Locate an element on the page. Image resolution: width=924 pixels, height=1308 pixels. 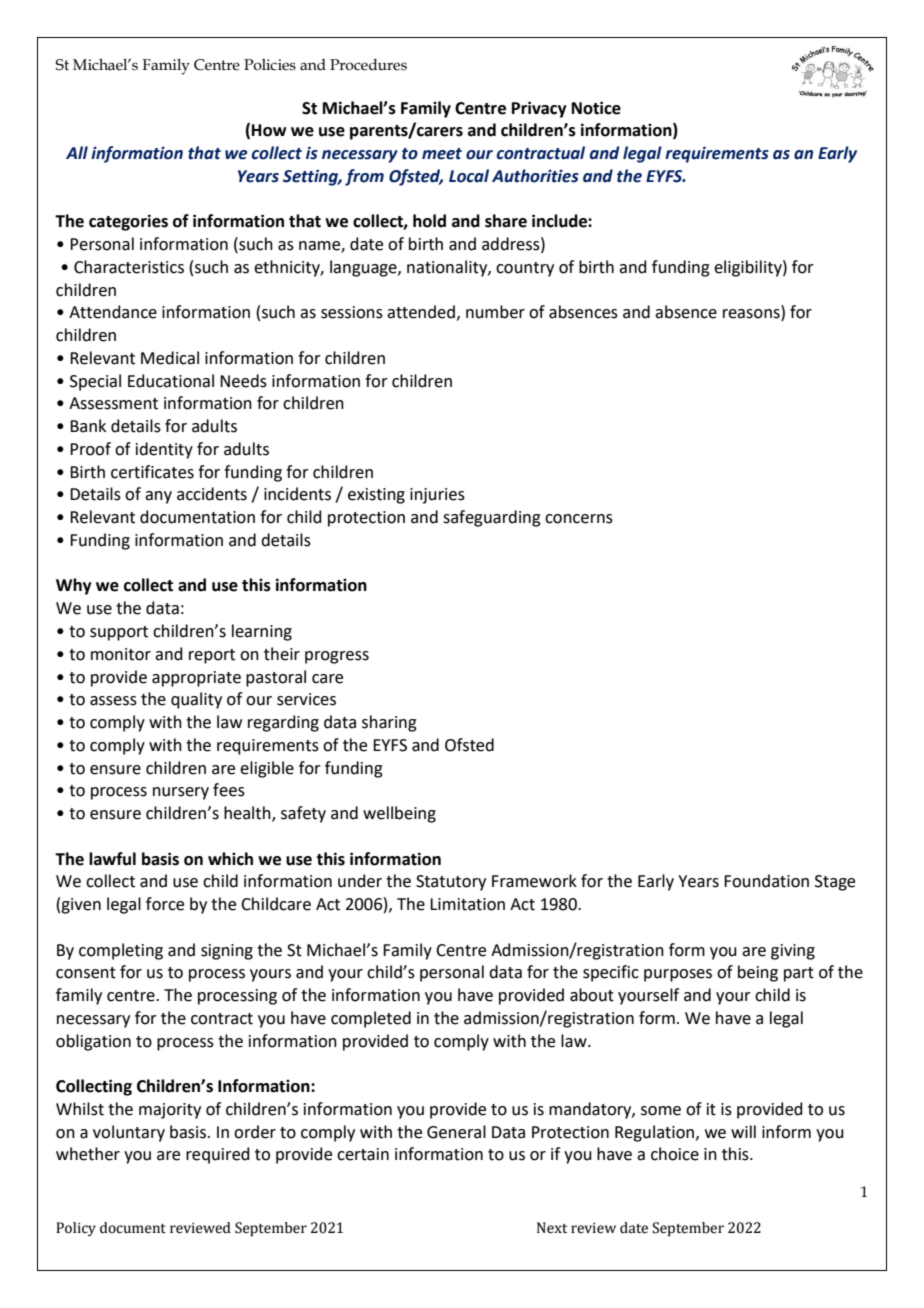
nursery is located at coordinates (181, 793).
